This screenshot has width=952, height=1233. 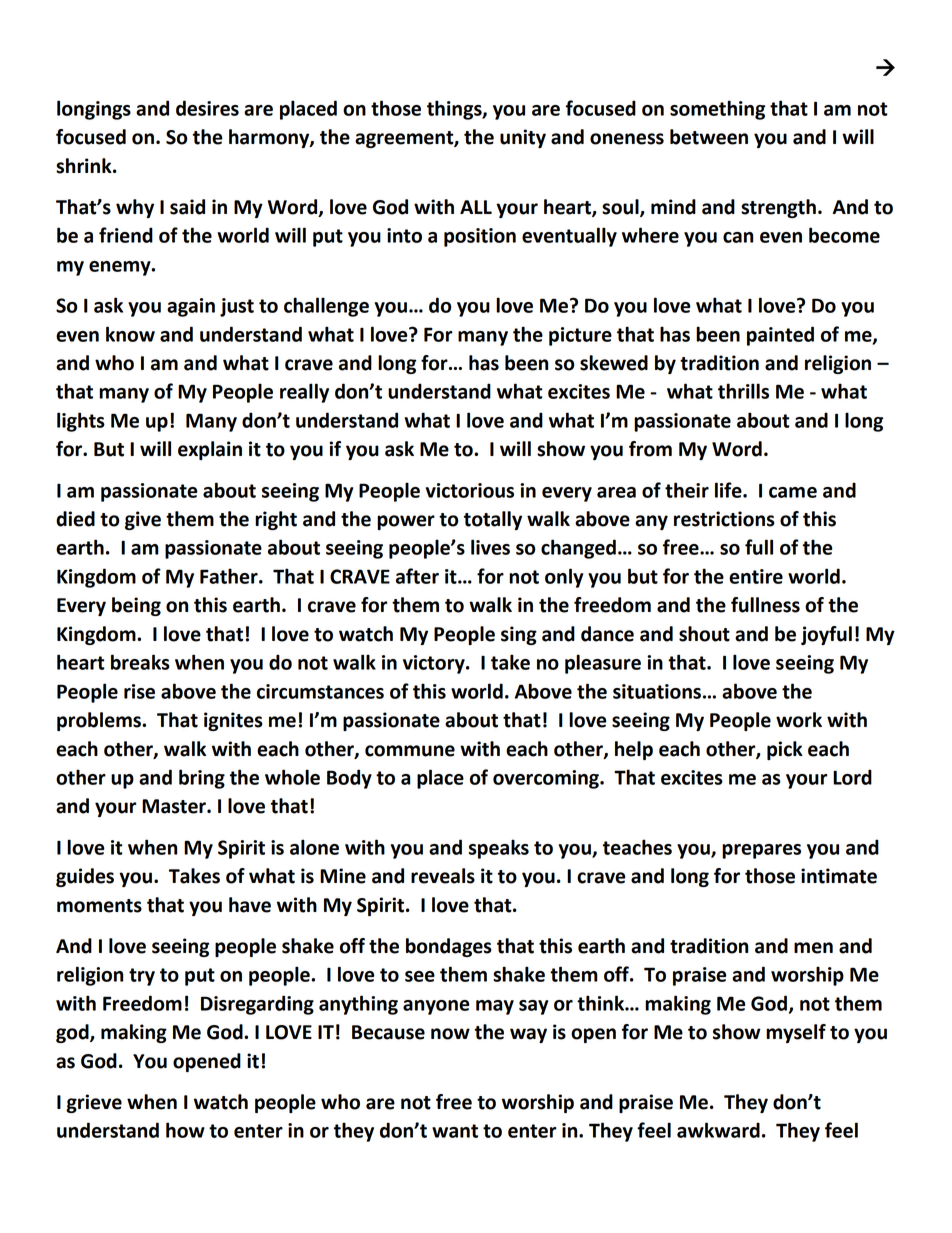 What do you see at coordinates (718, 1130) in the screenshot?
I see `awkward` at bounding box center [718, 1130].
